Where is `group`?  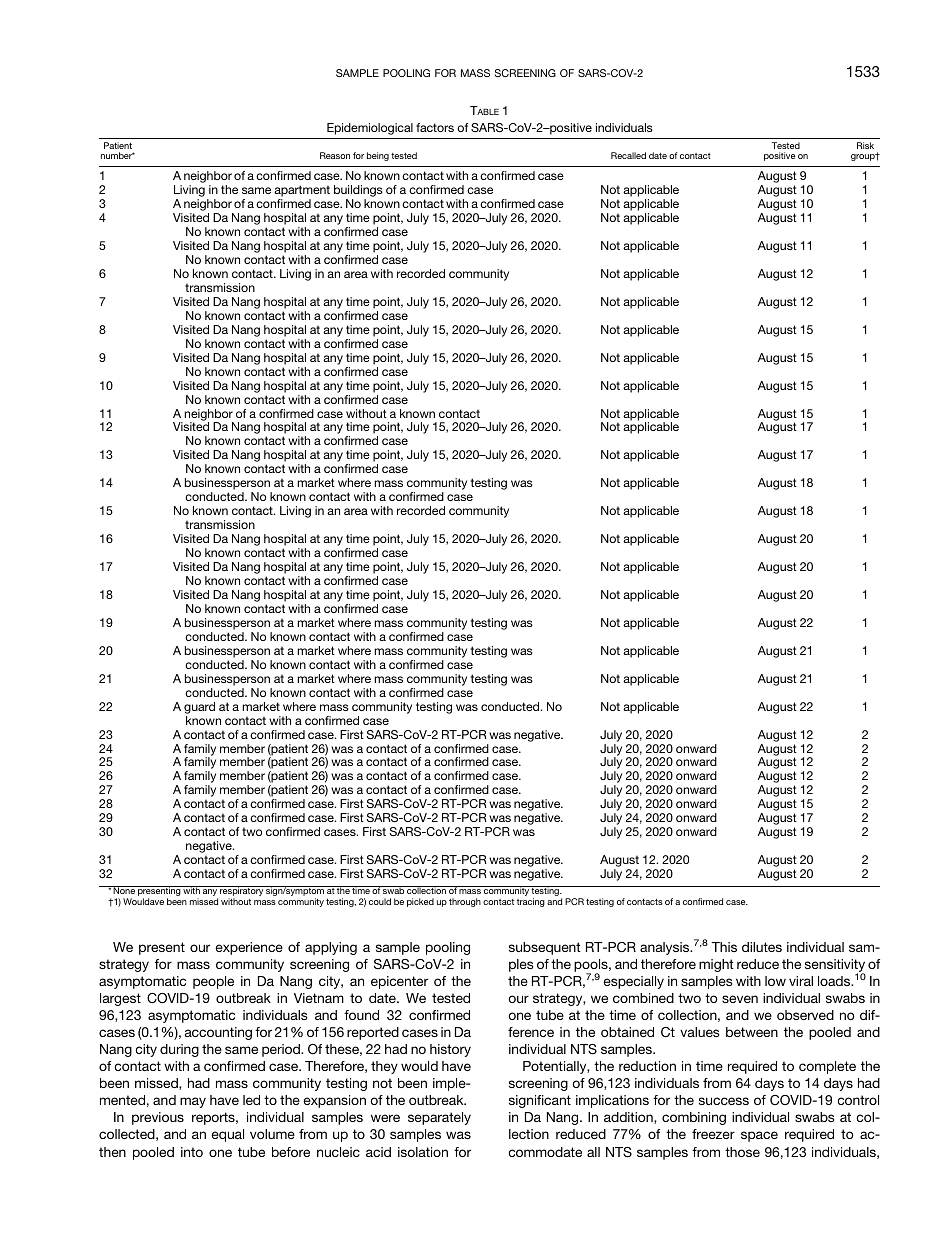
group is located at coordinates (864, 157).
